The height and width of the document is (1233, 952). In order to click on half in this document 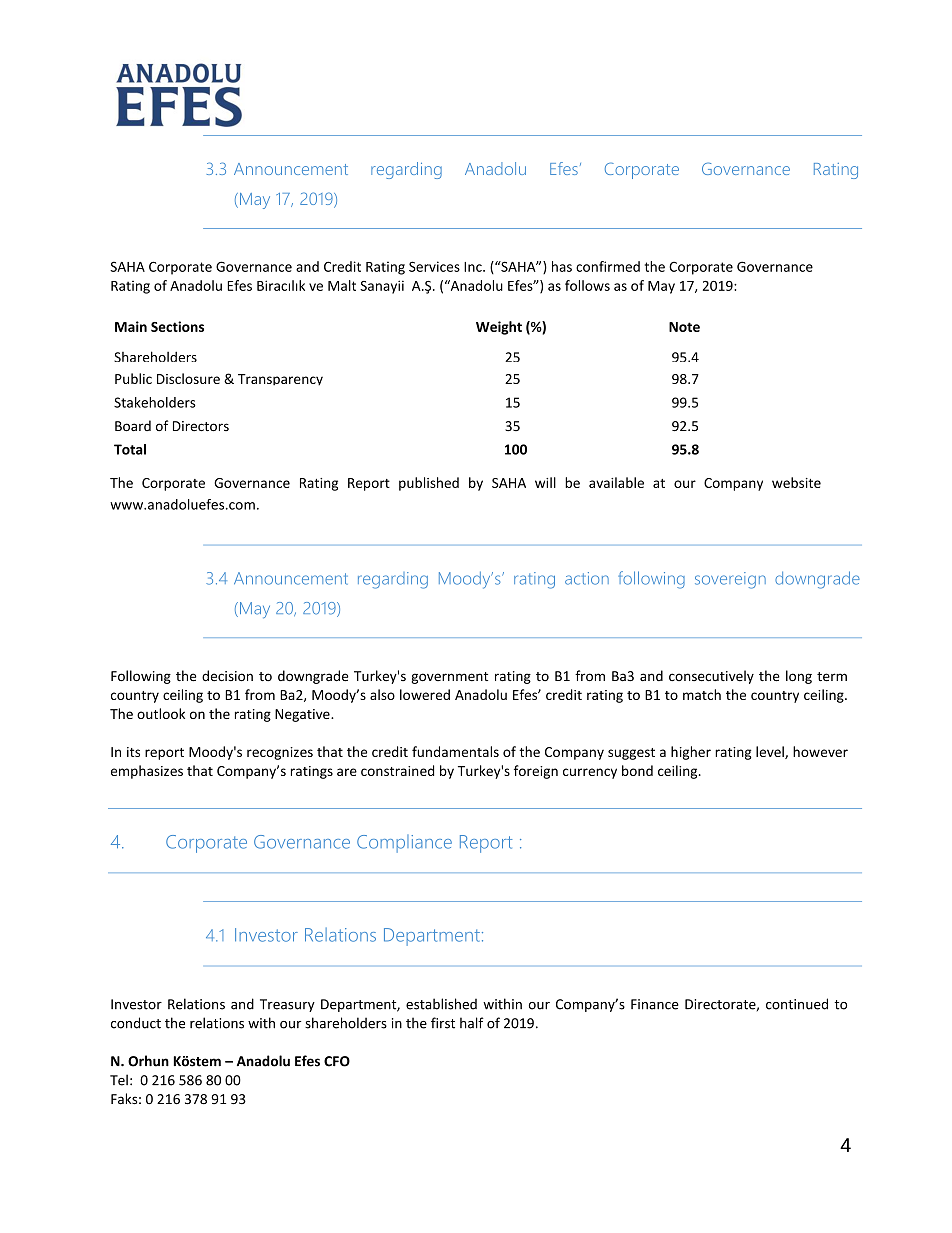, I will do `click(472, 1023)`.
